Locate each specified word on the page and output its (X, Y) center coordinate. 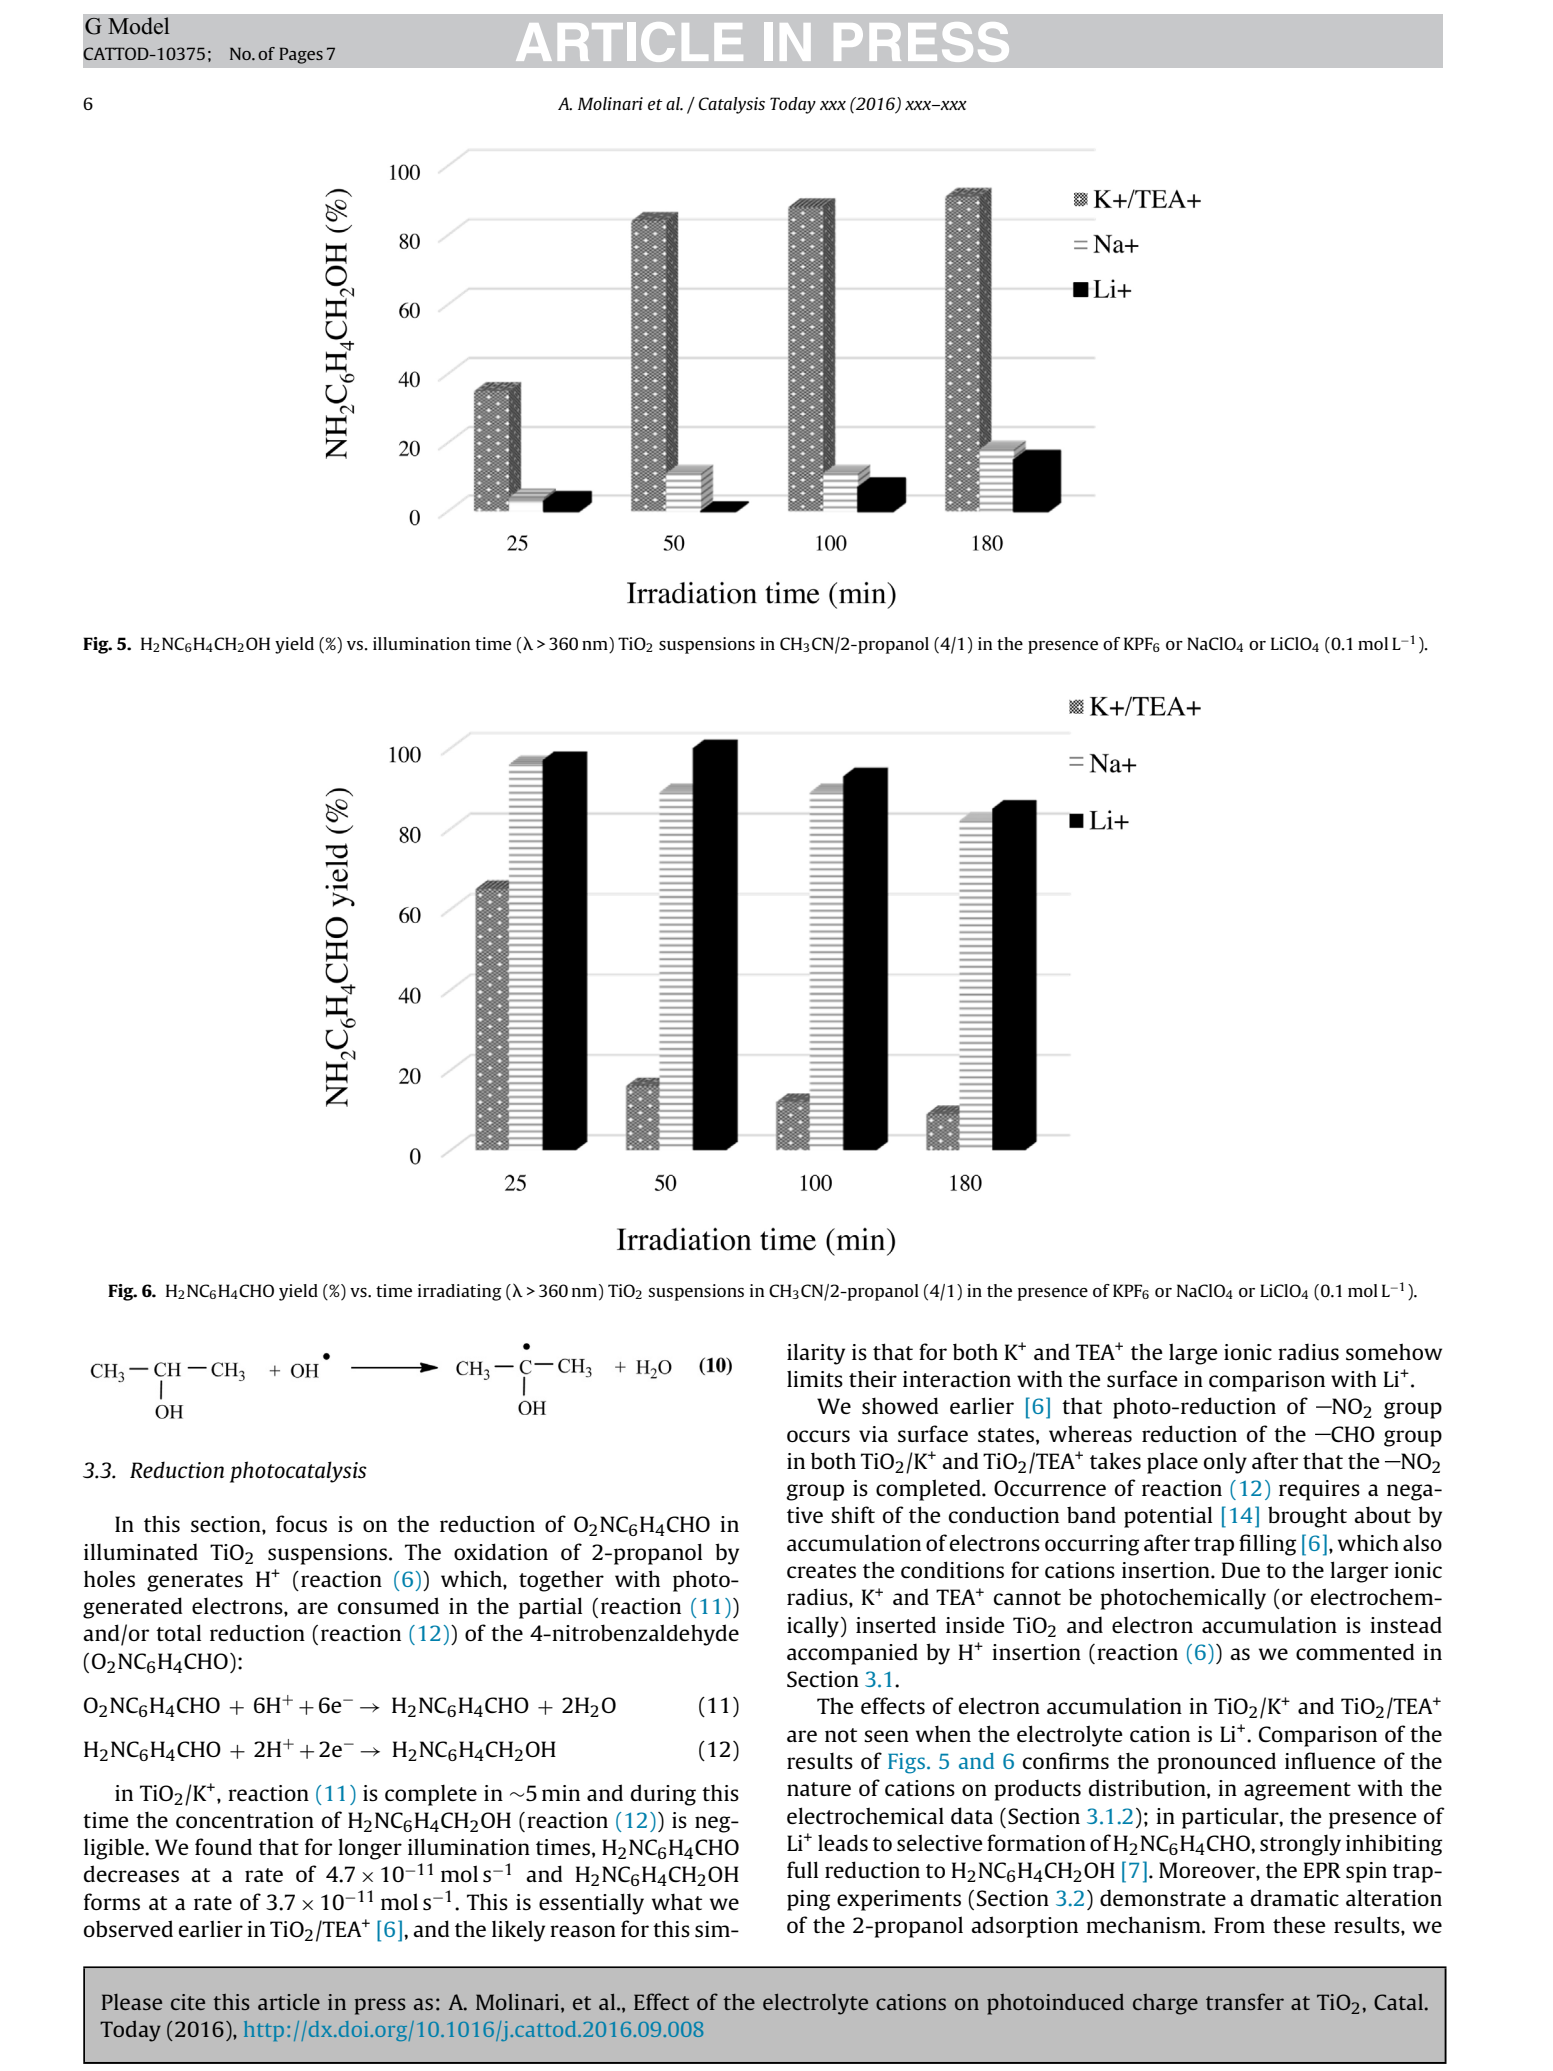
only (1225, 1463)
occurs (818, 1436)
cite (188, 2002)
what (677, 1901)
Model (139, 26)
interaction (957, 1379)
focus (301, 1524)
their (873, 1378)
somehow (1394, 1351)
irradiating (460, 1292)
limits (815, 1379)
